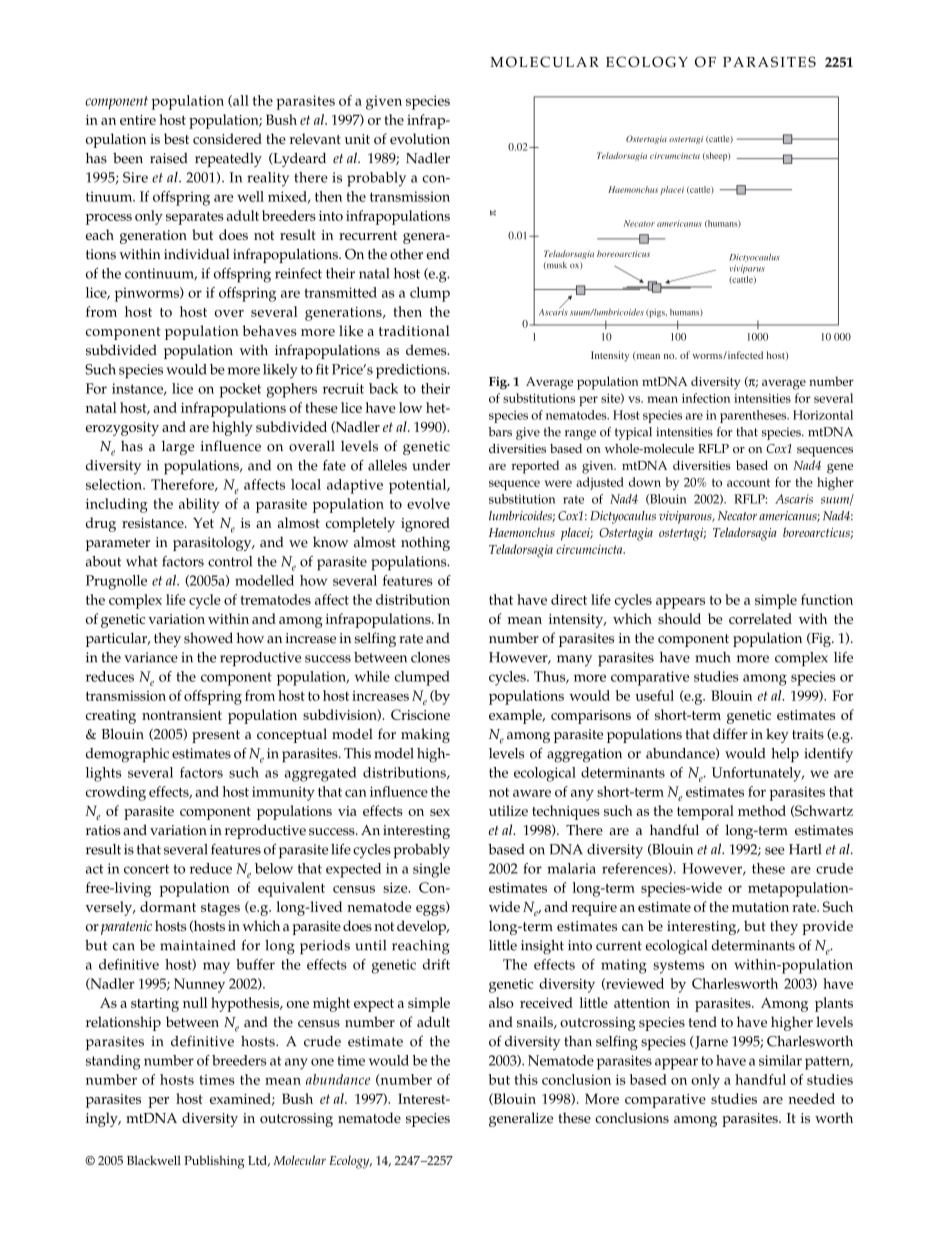  What do you see at coordinates (214, 1162) in the document?
I see `Publishing` at bounding box center [214, 1162].
